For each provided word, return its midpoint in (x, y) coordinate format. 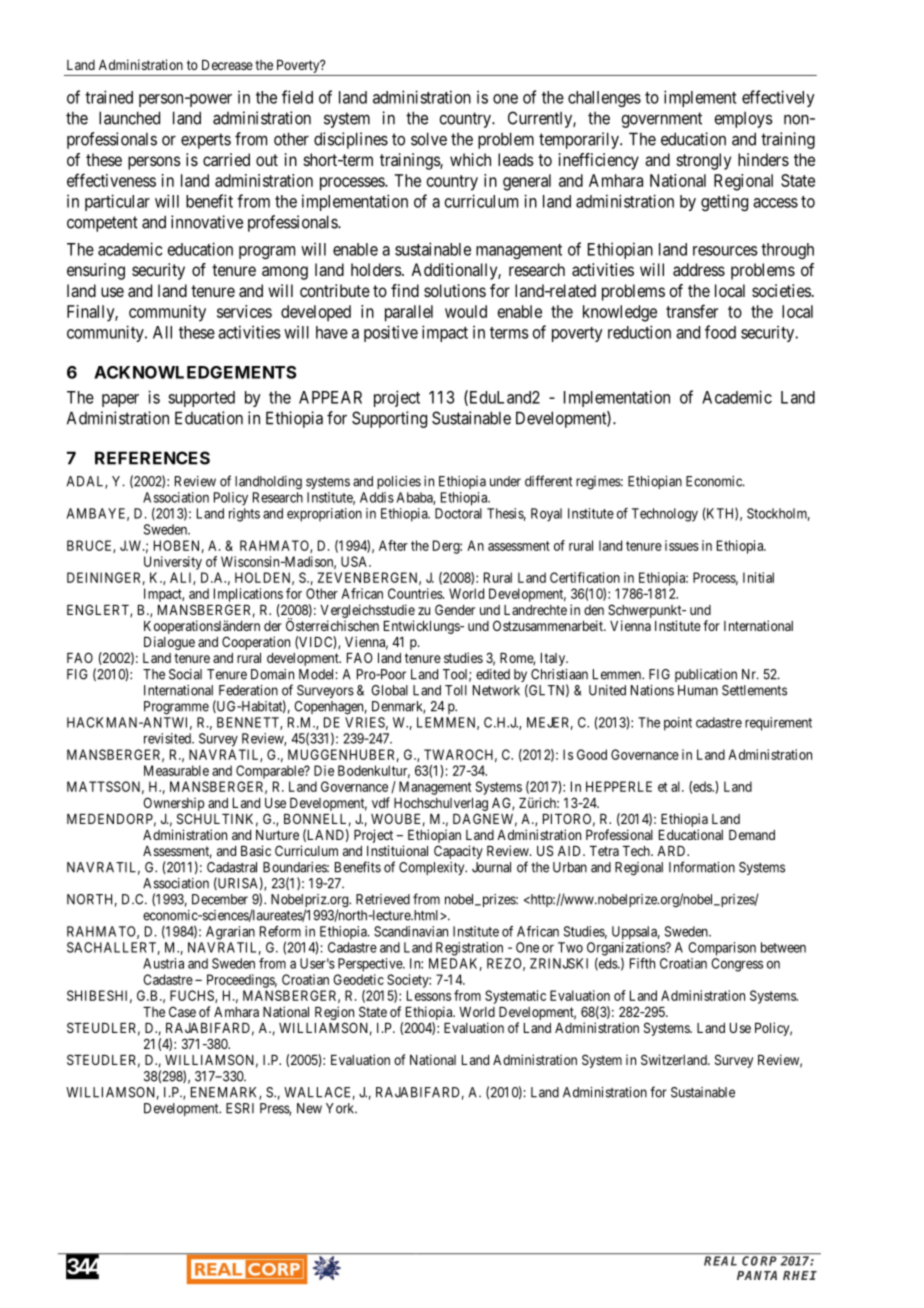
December (220, 899)
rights (244, 515)
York (341, 1108)
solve (429, 139)
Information (702, 867)
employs (743, 120)
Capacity (458, 852)
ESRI (240, 1108)
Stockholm (778, 514)
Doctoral (458, 513)
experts (206, 141)
